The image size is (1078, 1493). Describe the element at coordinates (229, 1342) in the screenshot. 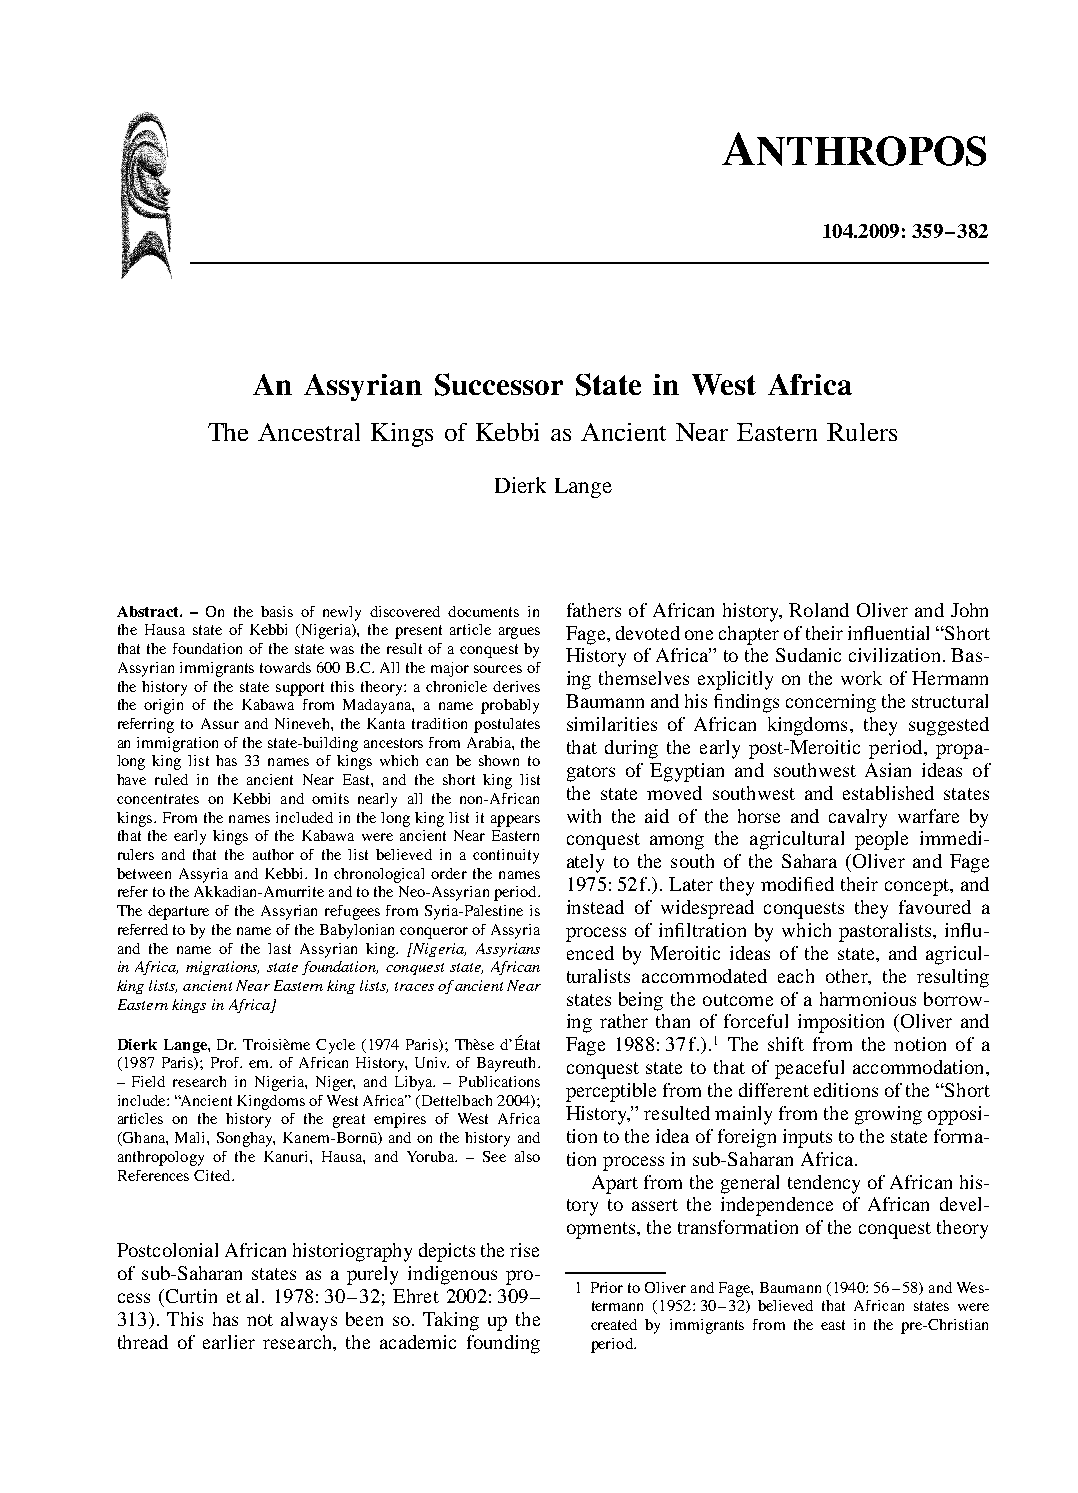

I see `earlier` at that location.
